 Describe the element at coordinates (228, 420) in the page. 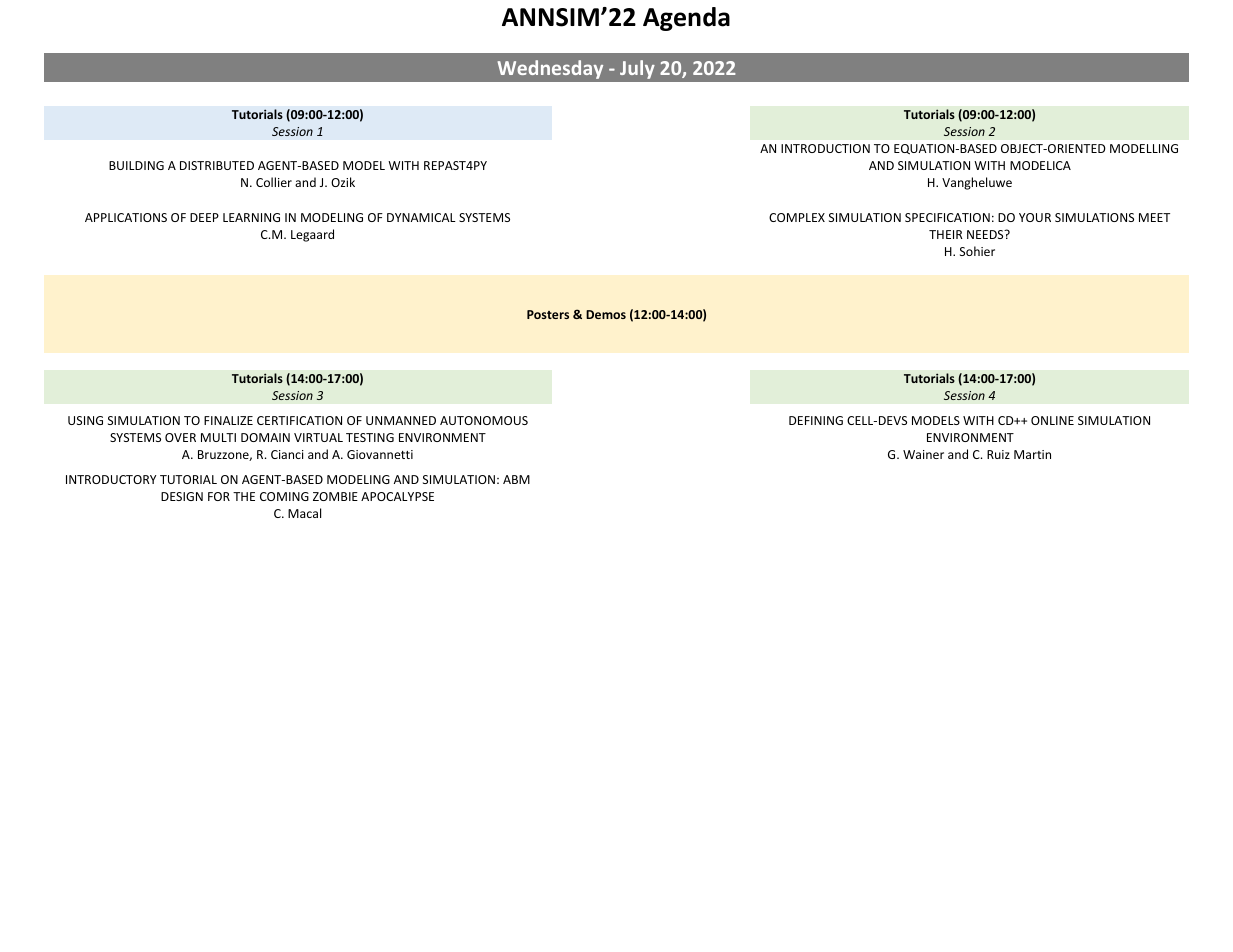

I see `FINALIZE` at that location.
